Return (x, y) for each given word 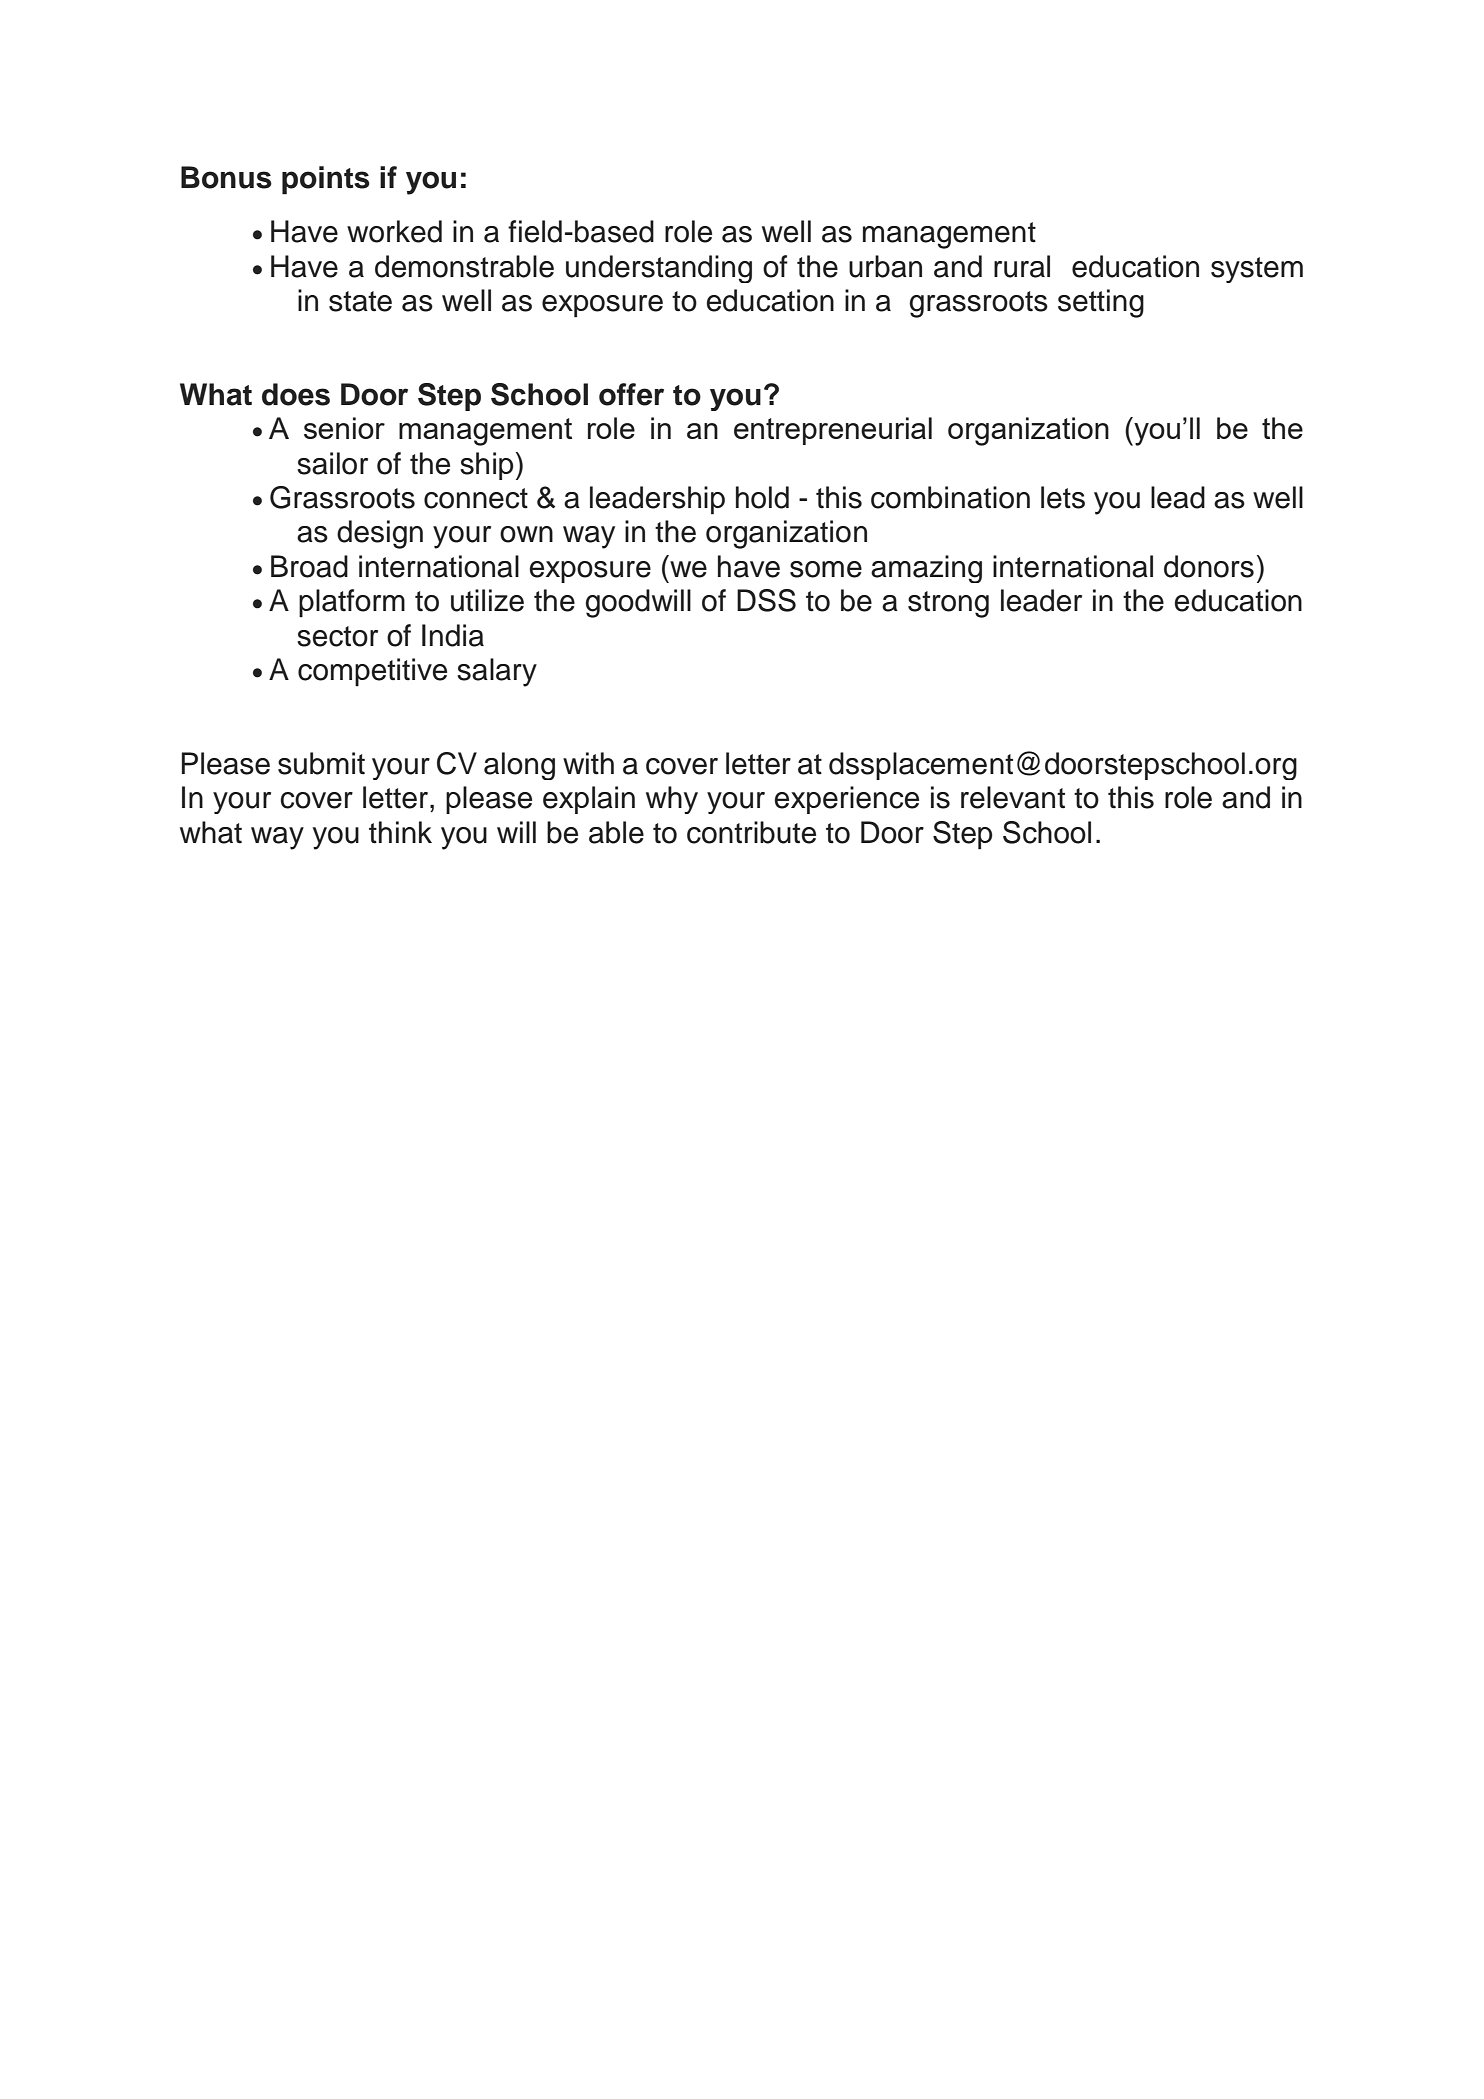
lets (1063, 497)
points (326, 180)
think (400, 832)
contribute (751, 832)
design (380, 534)
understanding (659, 269)
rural (1022, 266)
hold (762, 497)
